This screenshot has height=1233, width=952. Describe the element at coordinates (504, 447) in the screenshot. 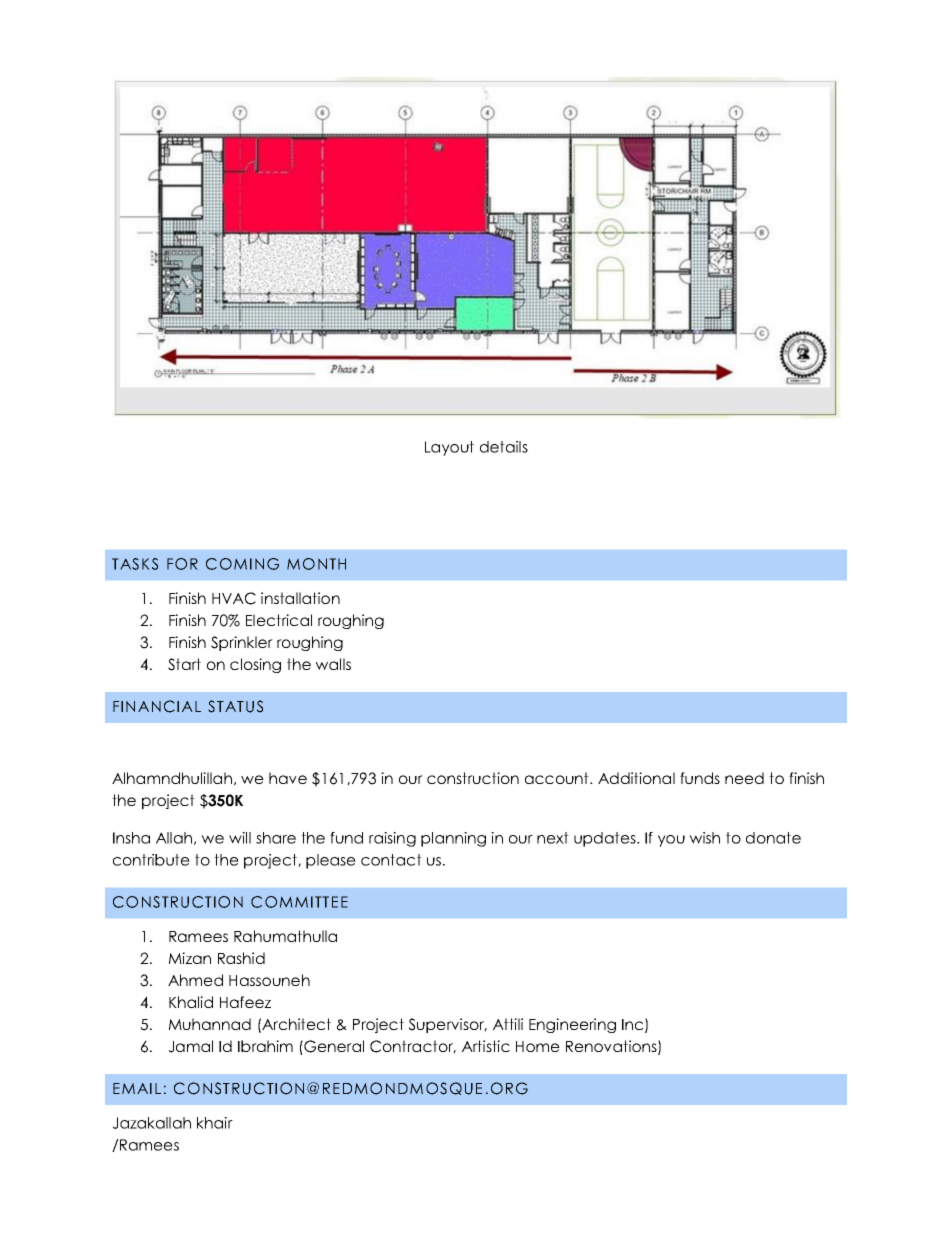

I see `details` at that location.
